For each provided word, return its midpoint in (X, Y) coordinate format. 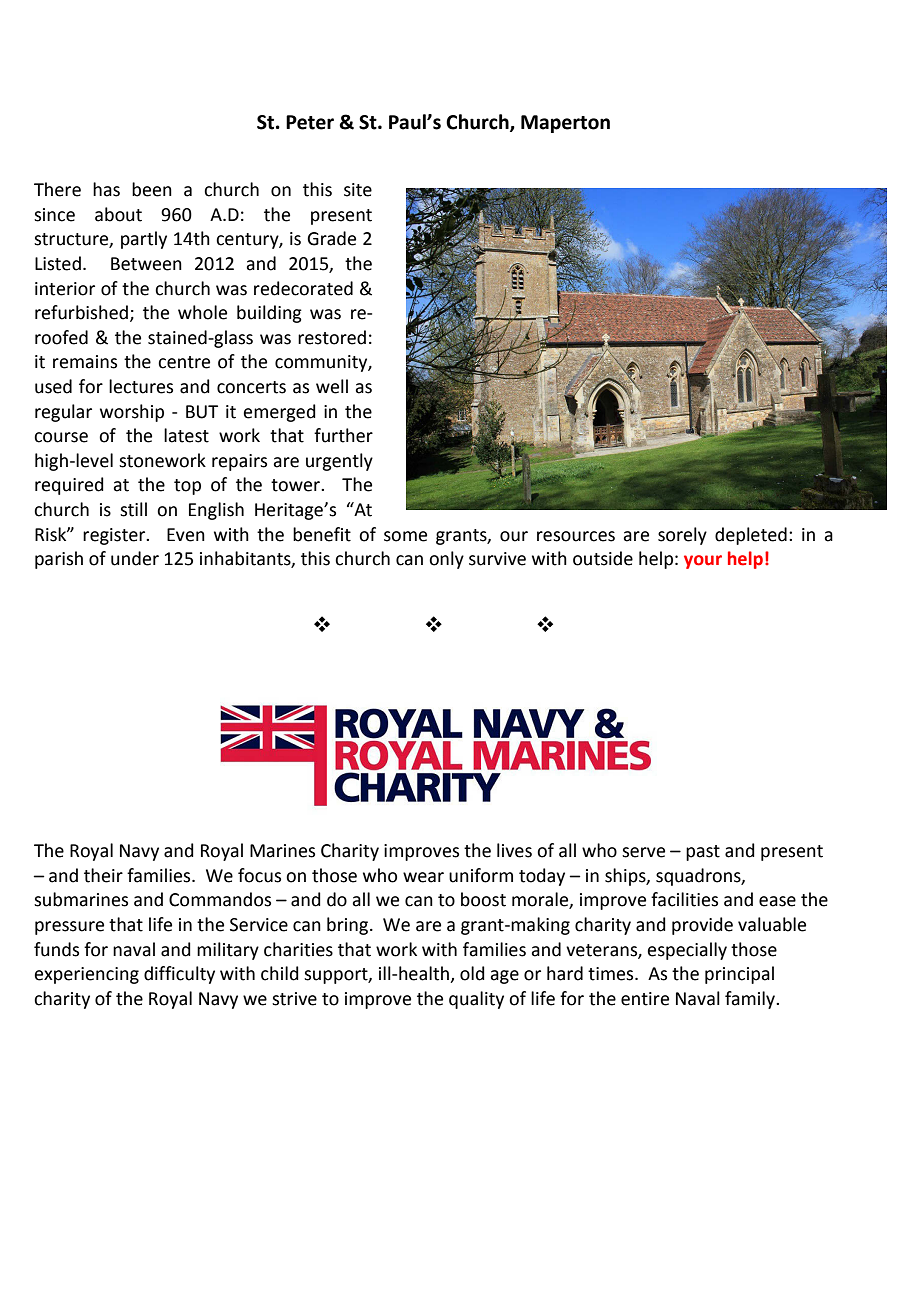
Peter (310, 122)
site (358, 190)
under (135, 558)
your (703, 562)
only (446, 560)
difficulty (179, 975)
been (152, 189)
